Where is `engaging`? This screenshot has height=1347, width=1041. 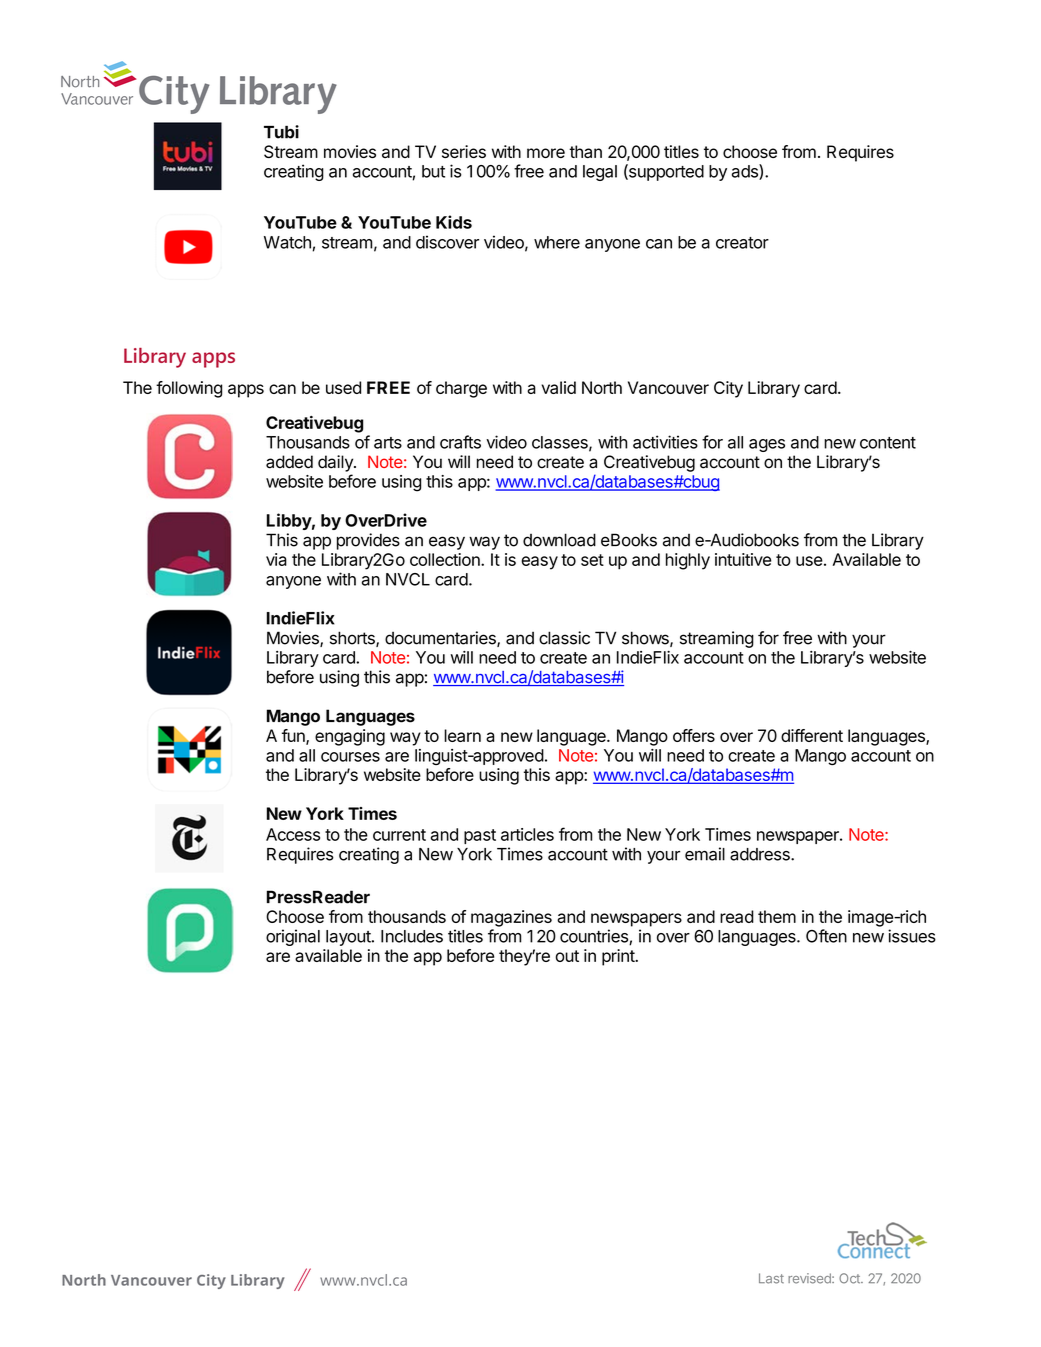
engaging is located at coordinates (350, 737).
